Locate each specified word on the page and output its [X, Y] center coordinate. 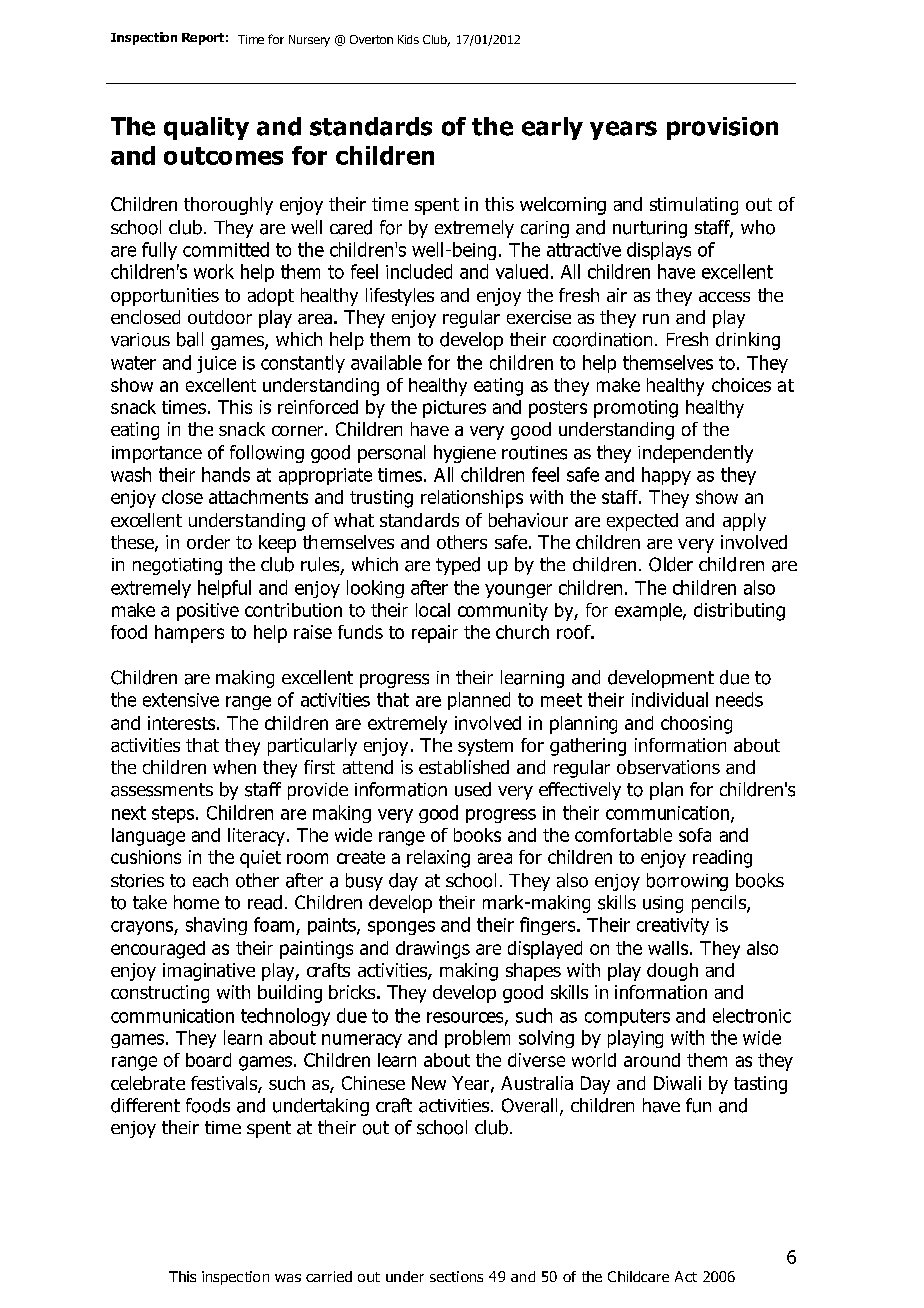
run [656, 319]
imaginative [209, 972]
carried [329, 1276]
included [419, 271]
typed [458, 566]
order [208, 542]
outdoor [220, 317]
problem [477, 1039]
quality [206, 128]
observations [668, 767]
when [234, 767]
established [464, 767]
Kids [408, 39]
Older [671, 564]
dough [672, 972]
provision [722, 128]
